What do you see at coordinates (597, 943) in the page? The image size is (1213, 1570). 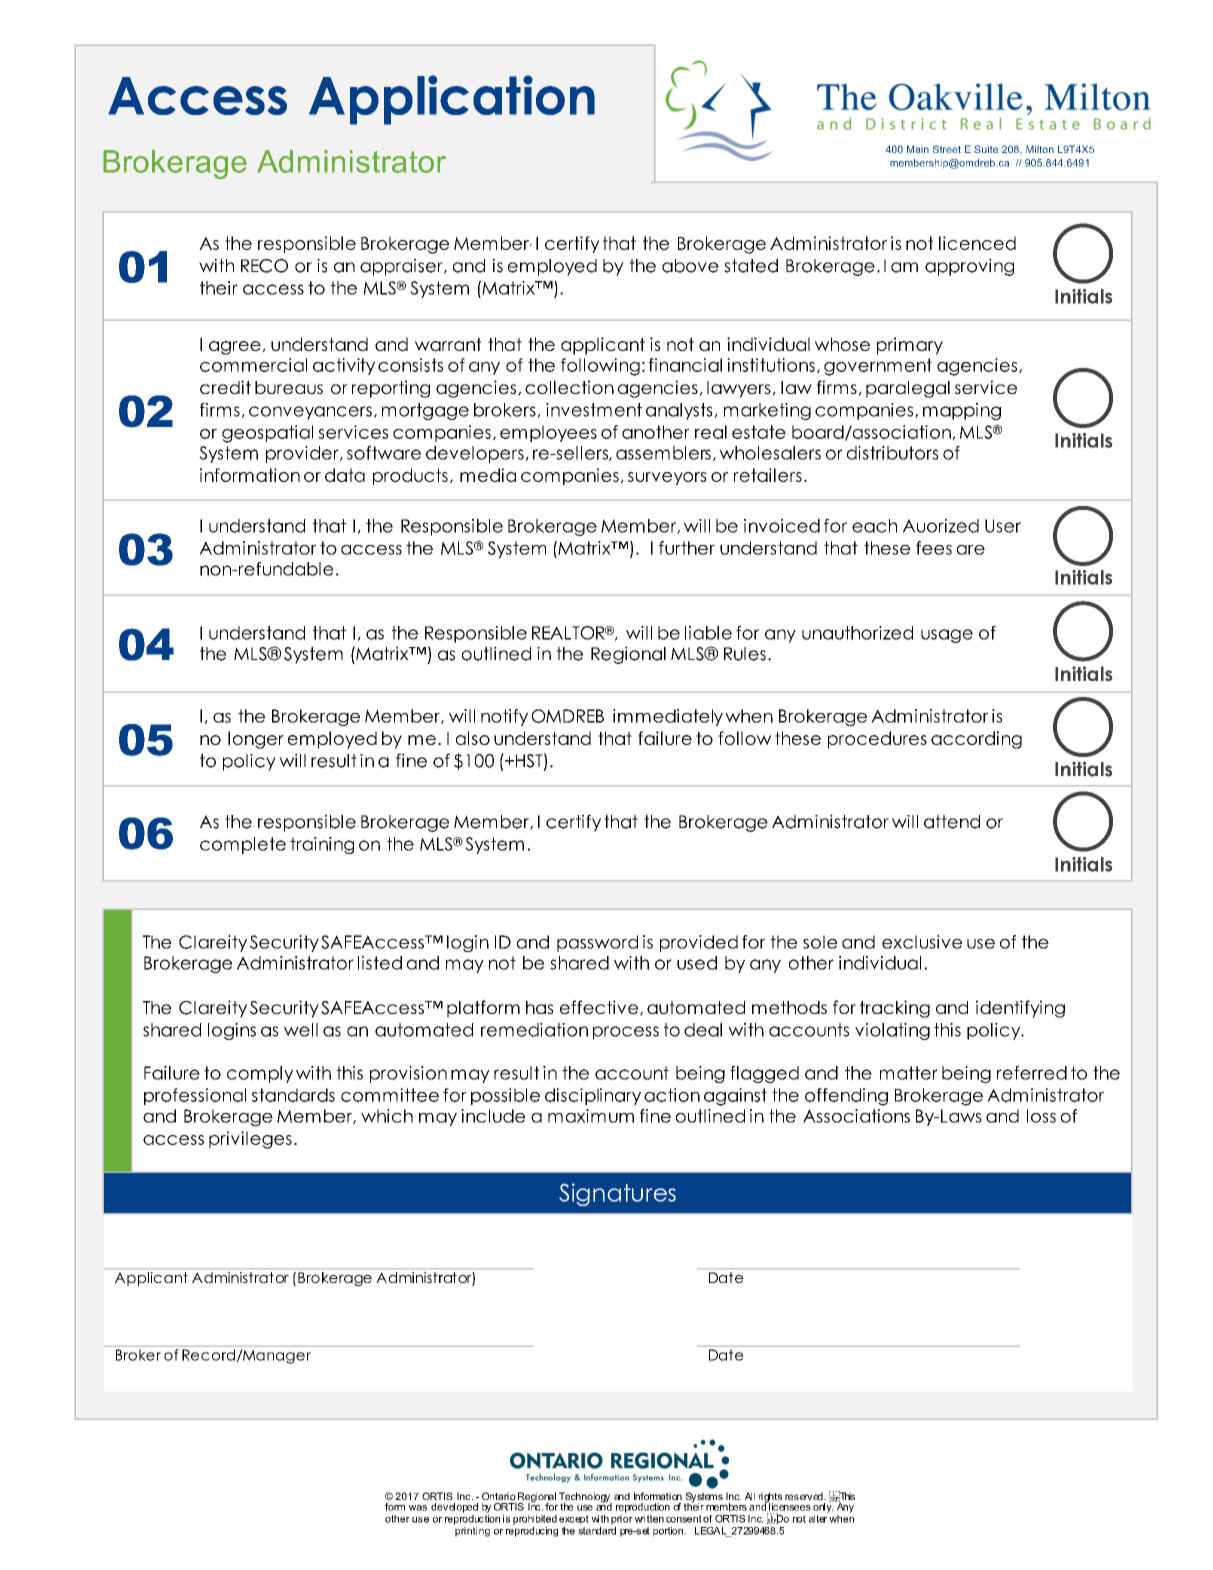 I see `password` at bounding box center [597, 943].
